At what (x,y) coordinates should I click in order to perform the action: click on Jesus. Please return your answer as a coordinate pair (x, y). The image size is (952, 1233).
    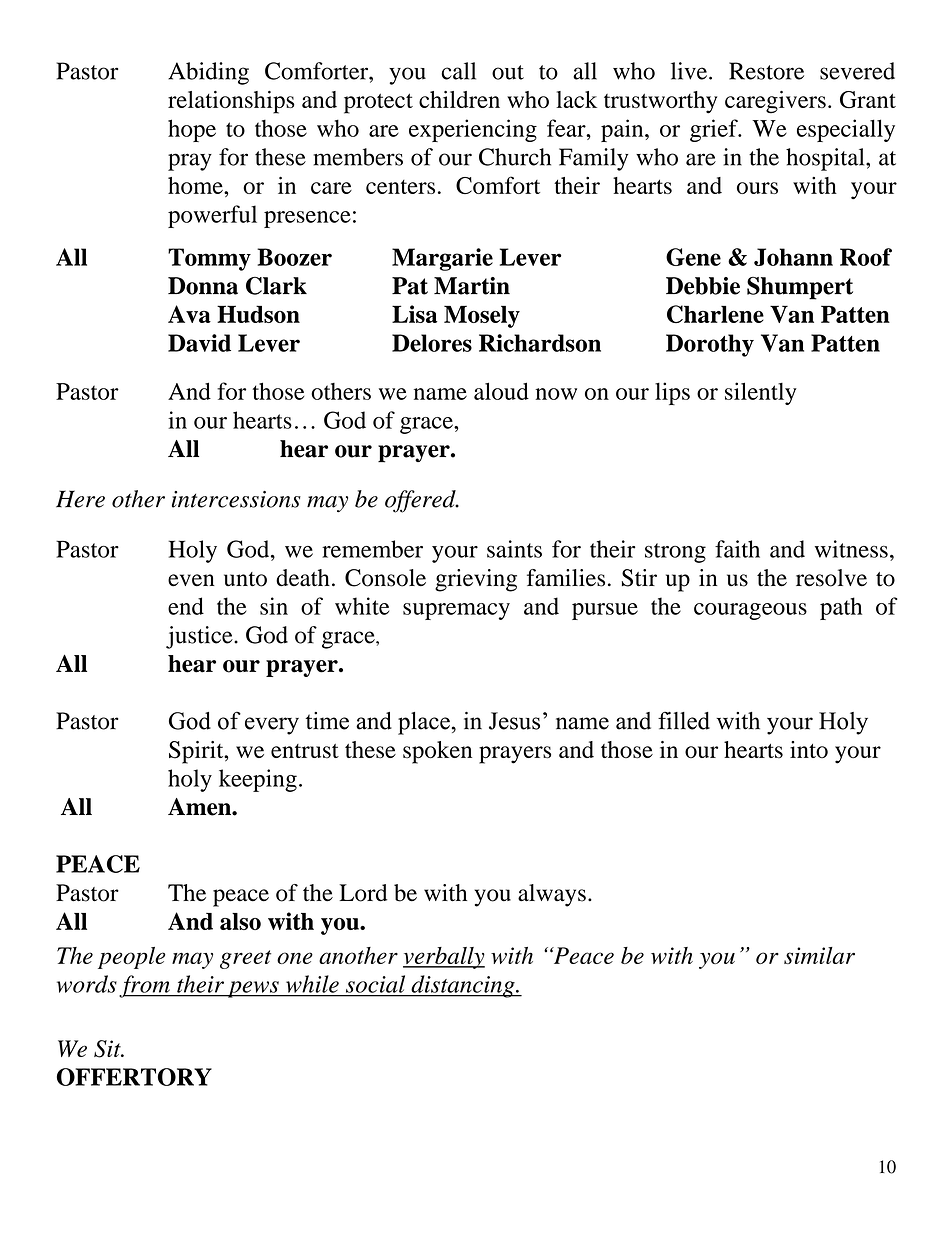
    Looking at the image, I should click on (514, 721).
